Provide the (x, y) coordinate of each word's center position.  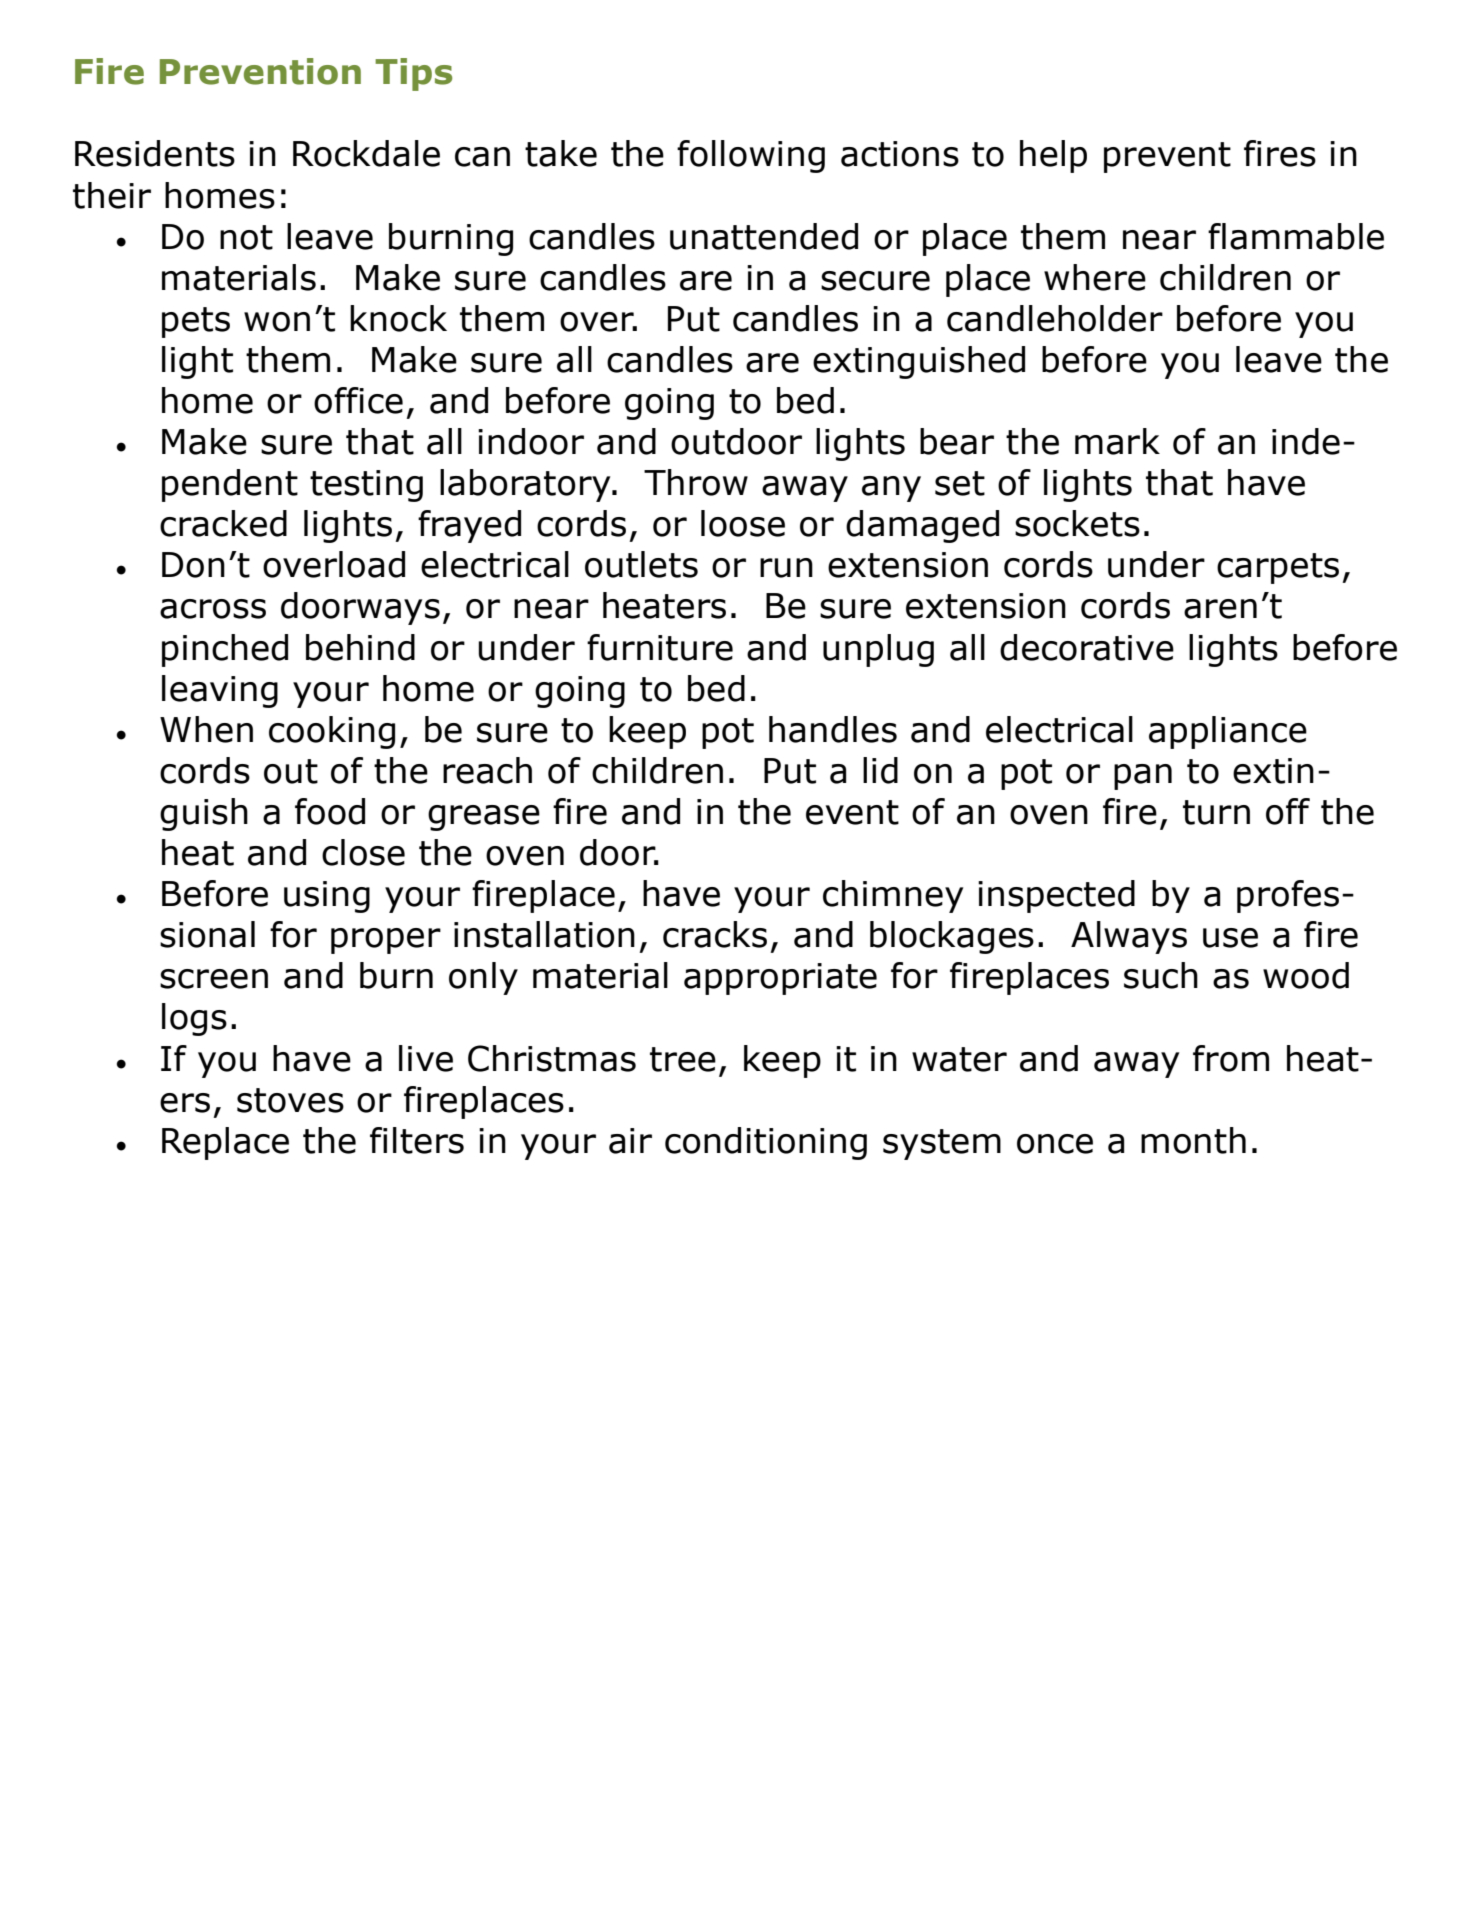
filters (417, 1140)
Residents (155, 153)
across (213, 609)
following (751, 156)
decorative (1087, 647)
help (1053, 156)
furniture (660, 647)
